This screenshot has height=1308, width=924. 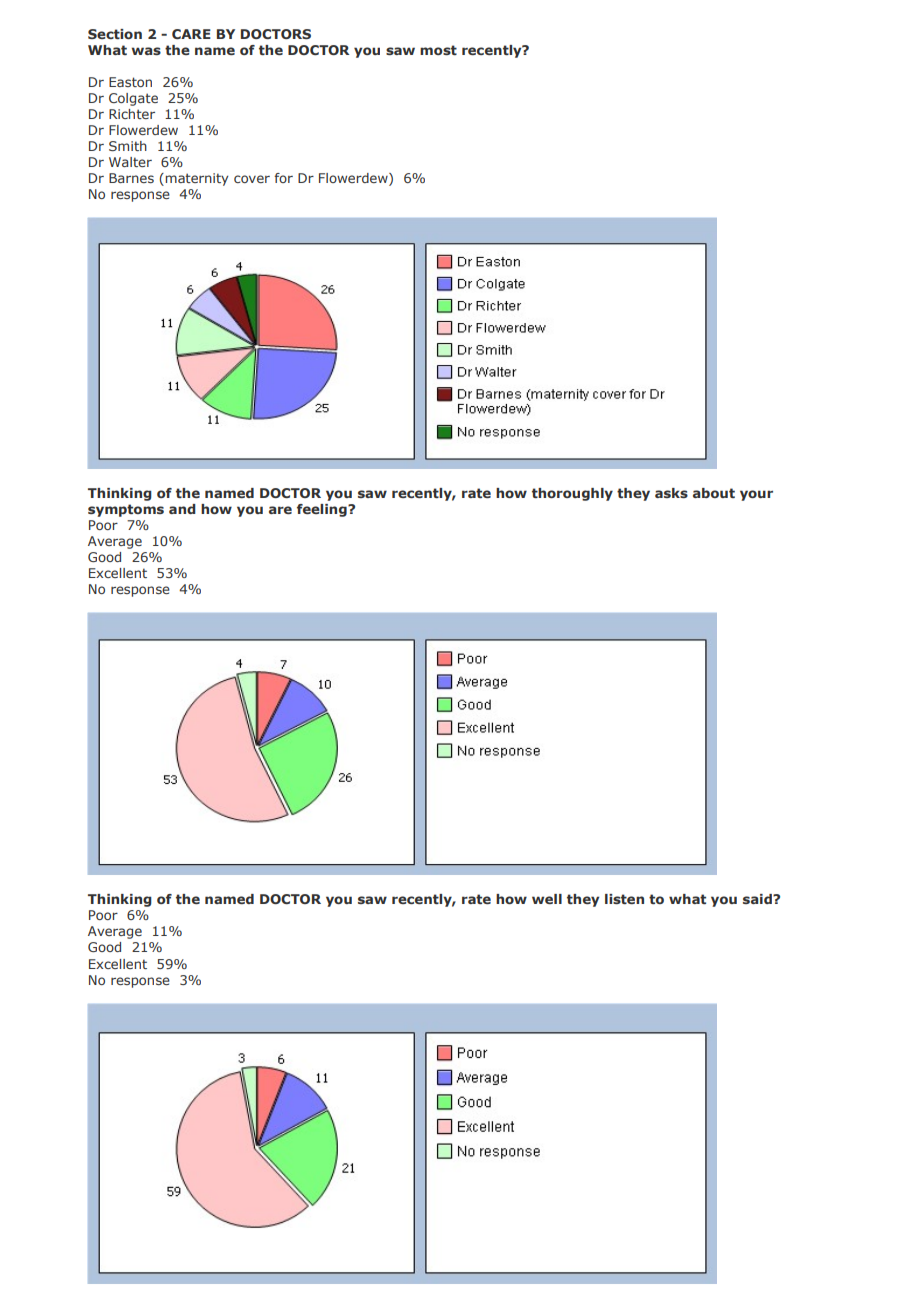 What do you see at coordinates (323, 510) in the screenshot?
I see `feeling` at bounding box center [323, 510].
